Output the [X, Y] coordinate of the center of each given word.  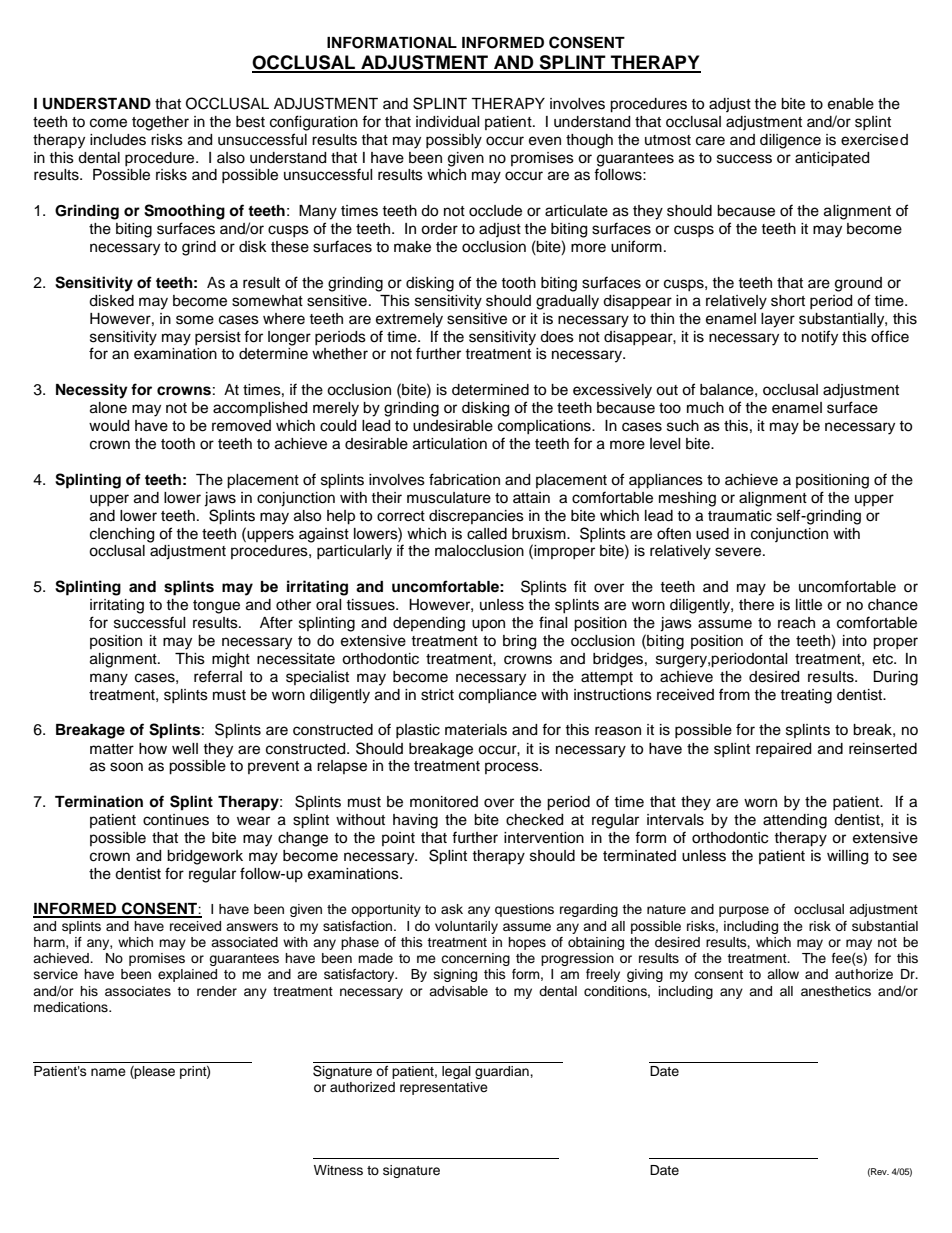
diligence [790, 141]
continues [176, 820]
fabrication [464, 479]
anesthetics [836, 991]
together [160, 123]
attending [795, 821]
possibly [454, 141]
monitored [444, 802]
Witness [338, 1170]
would [109, 426]
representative [444, 1088]
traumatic [740, 516]
